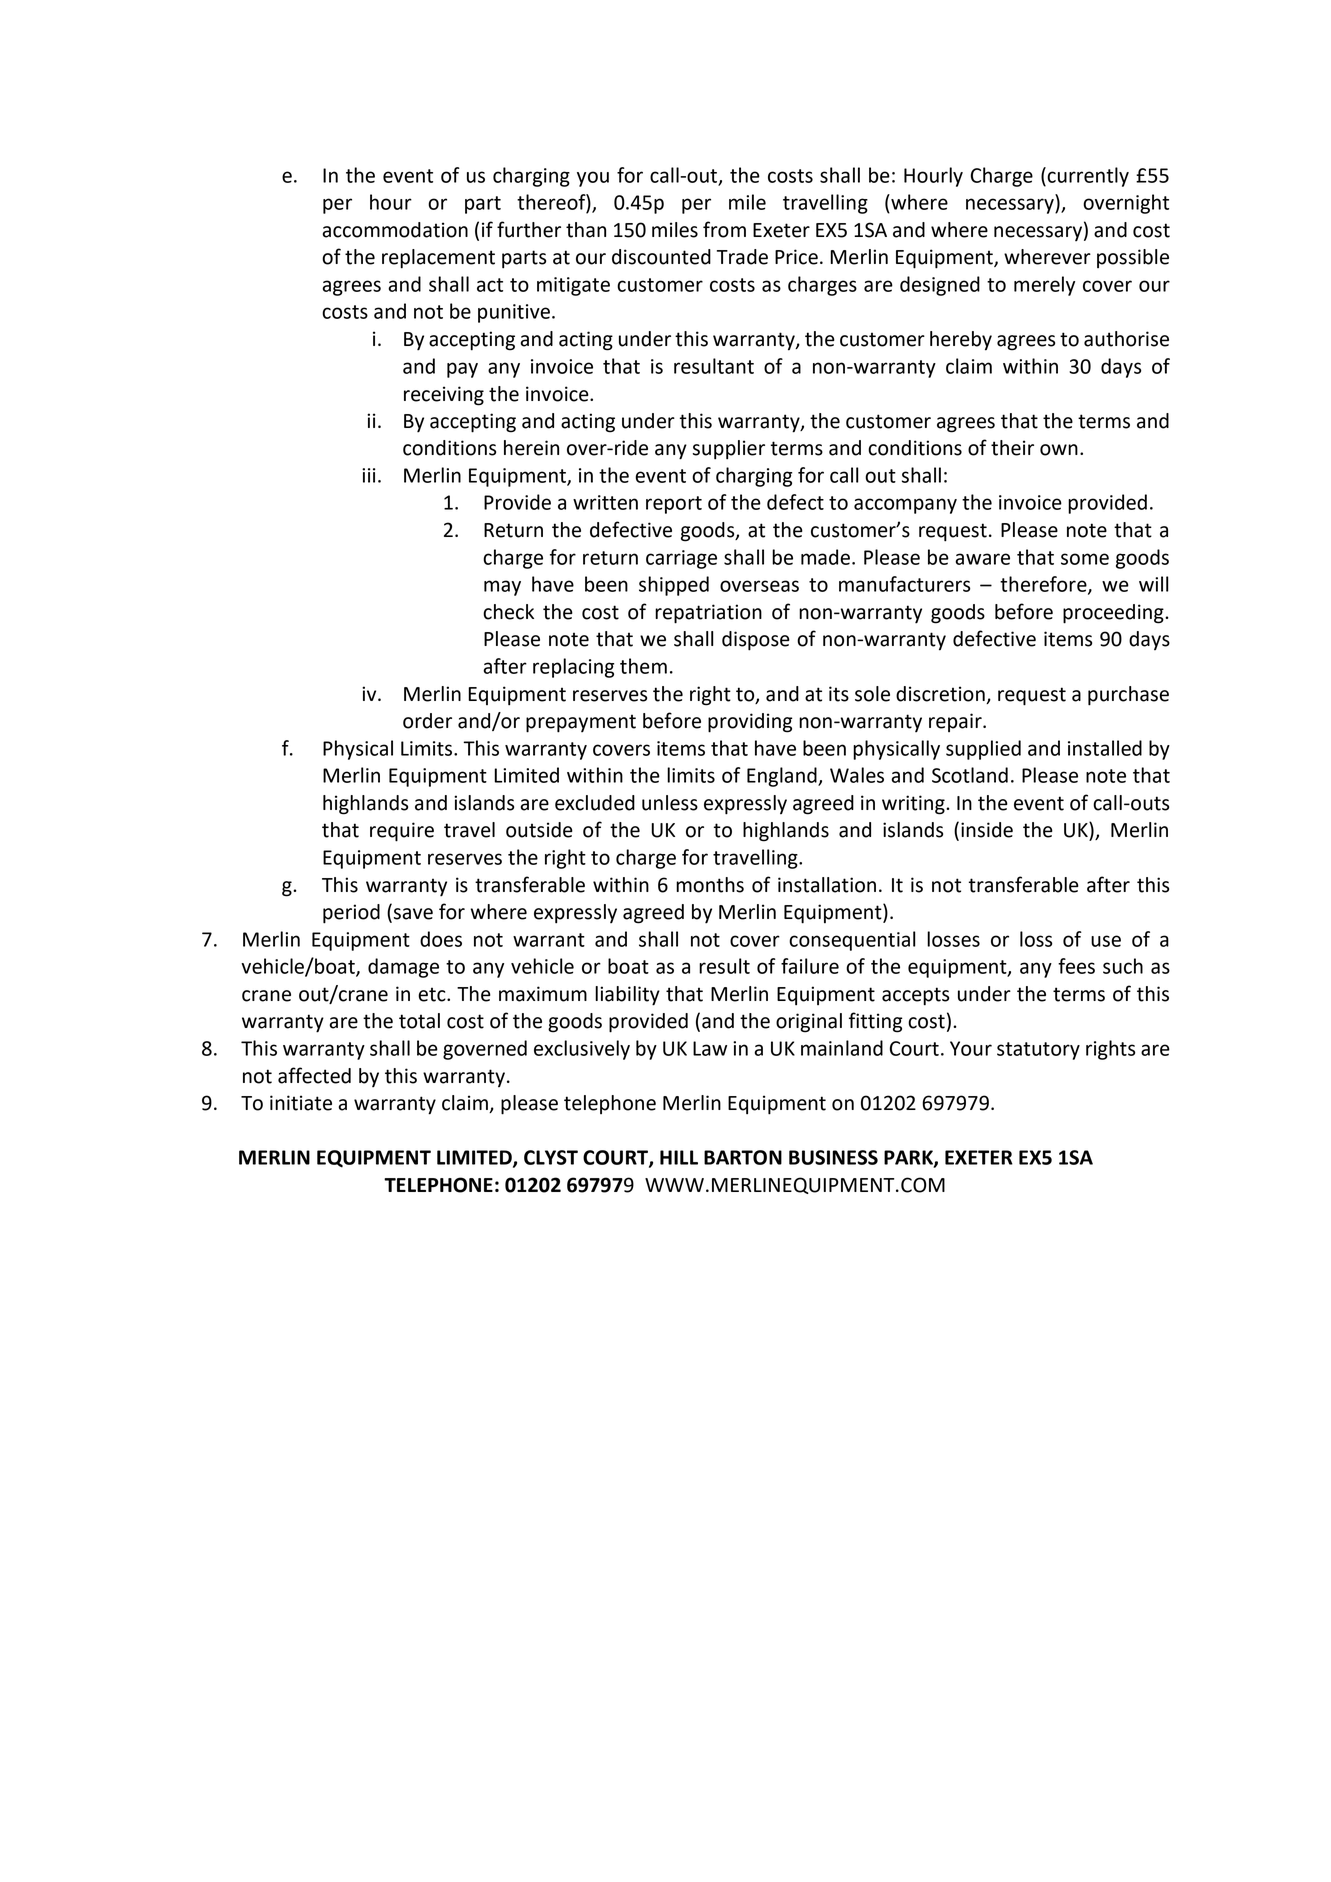 The image size is (1331, 1882). I want to click on Trade, so click(742, 257).
